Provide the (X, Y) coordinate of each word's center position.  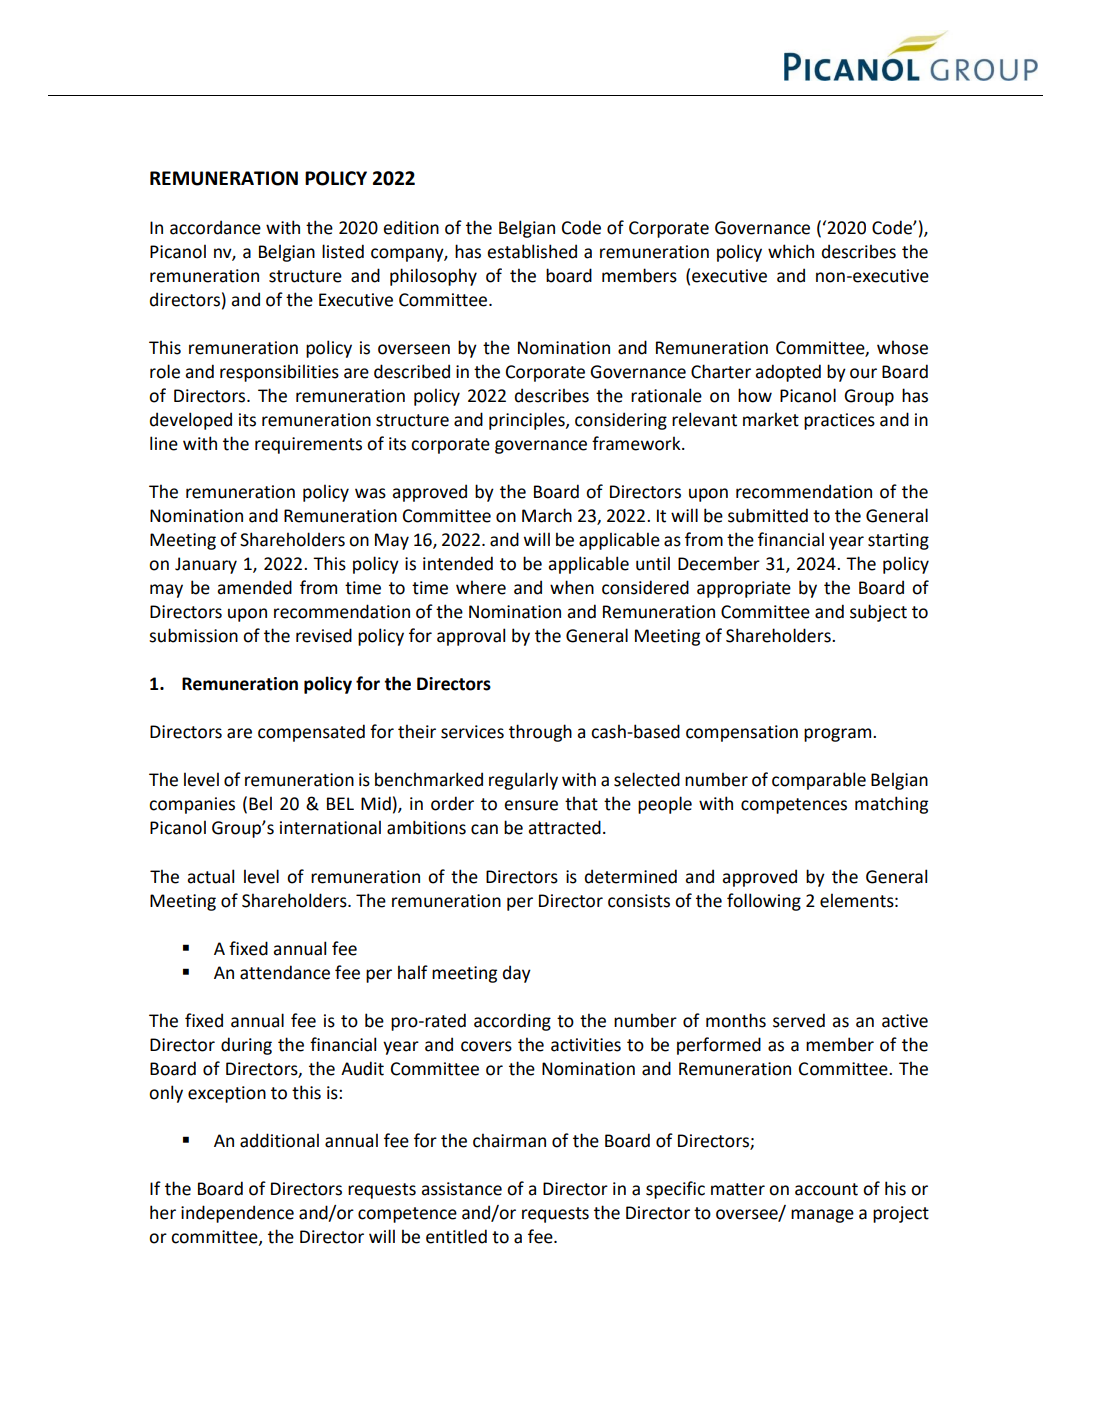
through (540, 733)
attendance (285, 972)
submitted (768, 515)
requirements (308, 445)
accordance (215, 227)
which (791, 251)
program (839, 735)
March (547, 515)
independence (237, 1214)
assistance (461, 1189)
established (532, 251)
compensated (311, 733)
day (517, 974)
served (799, 1020)
